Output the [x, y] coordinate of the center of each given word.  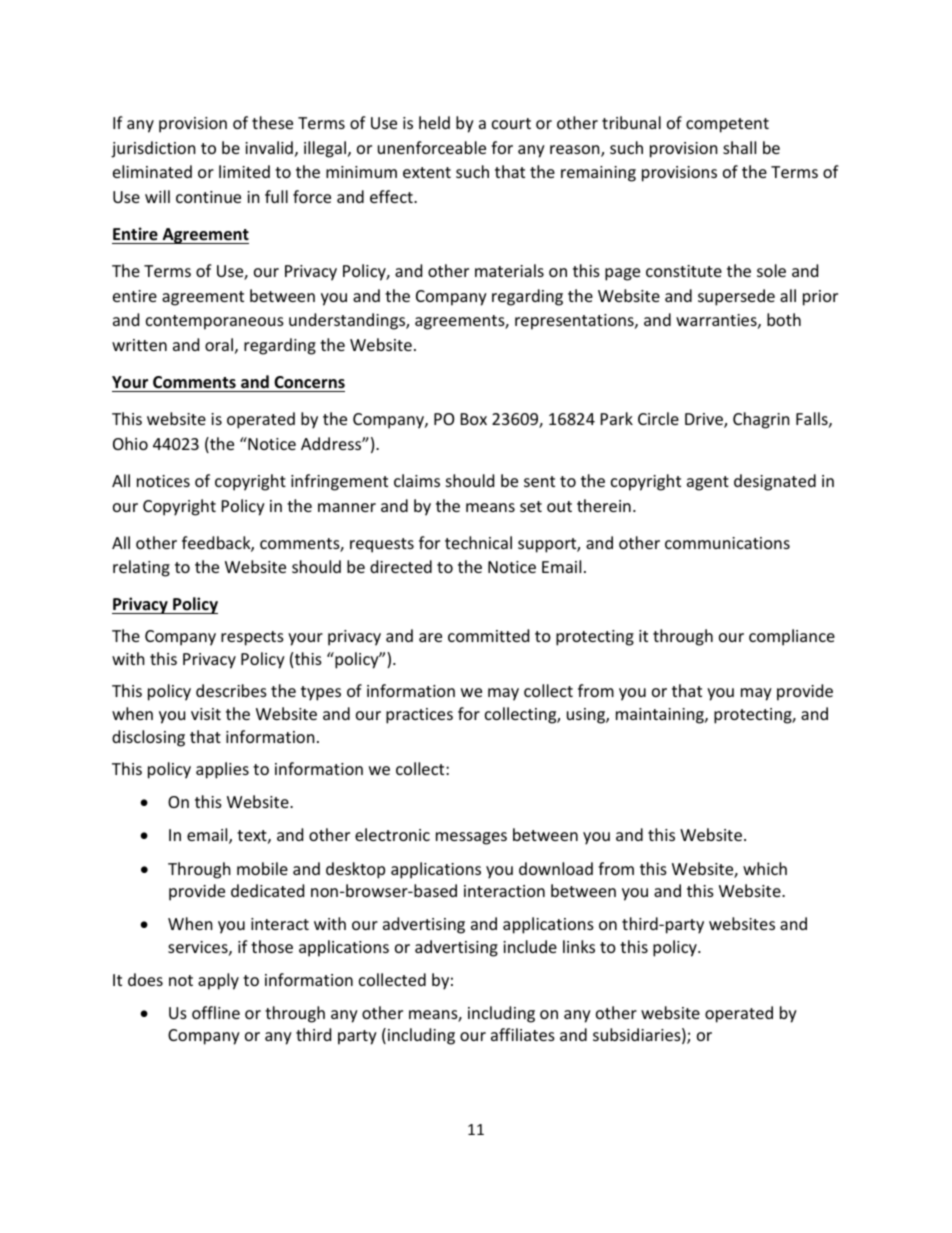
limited [244, 171]
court [511, 123]
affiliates [523, 1034]
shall [739, 147]
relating [141, 568]
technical [478, 542]
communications [727, 543]
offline [216, 1012]
